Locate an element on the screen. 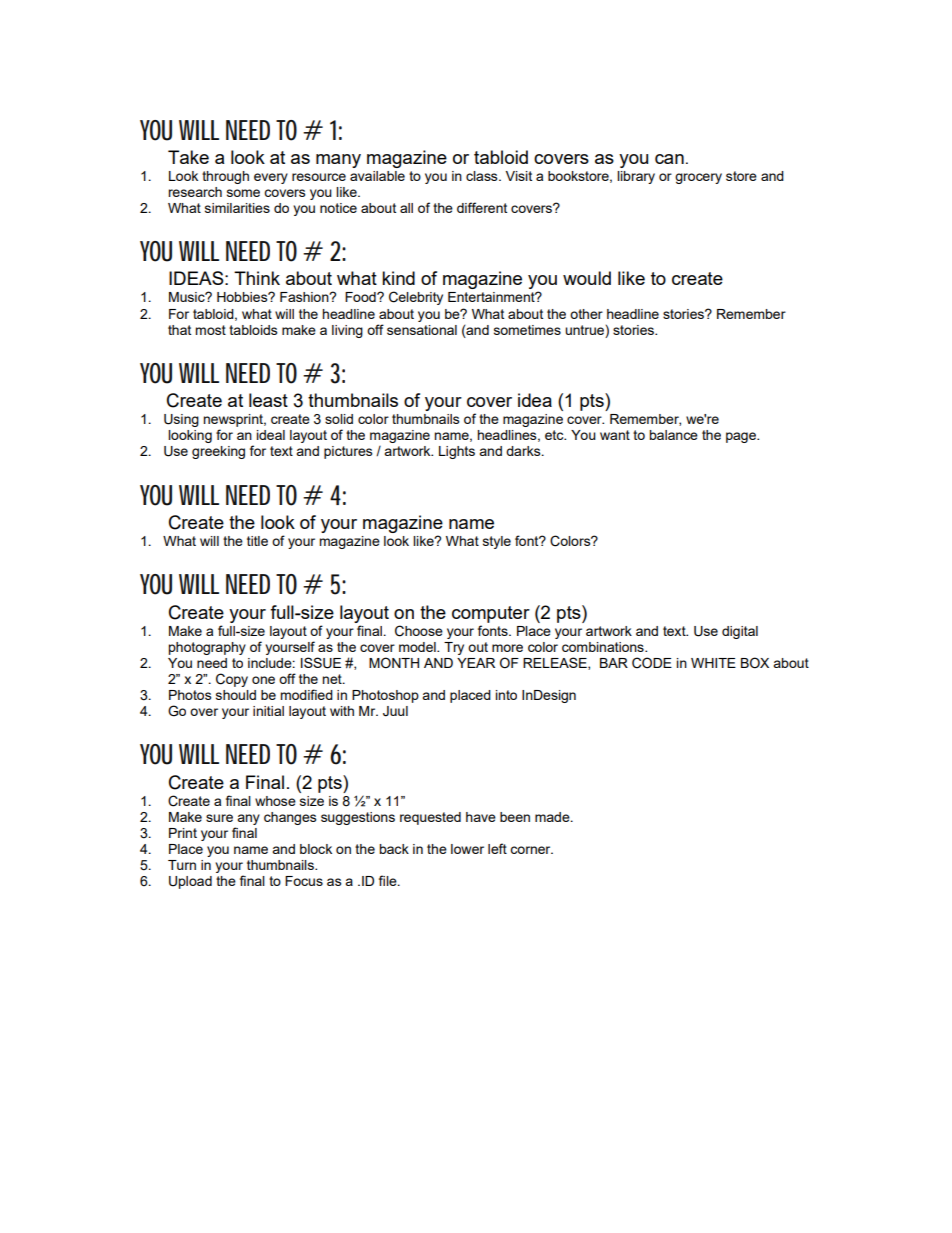 This screenshot has height=1233, width=952. grocery is located at coordinates (698, 178).
